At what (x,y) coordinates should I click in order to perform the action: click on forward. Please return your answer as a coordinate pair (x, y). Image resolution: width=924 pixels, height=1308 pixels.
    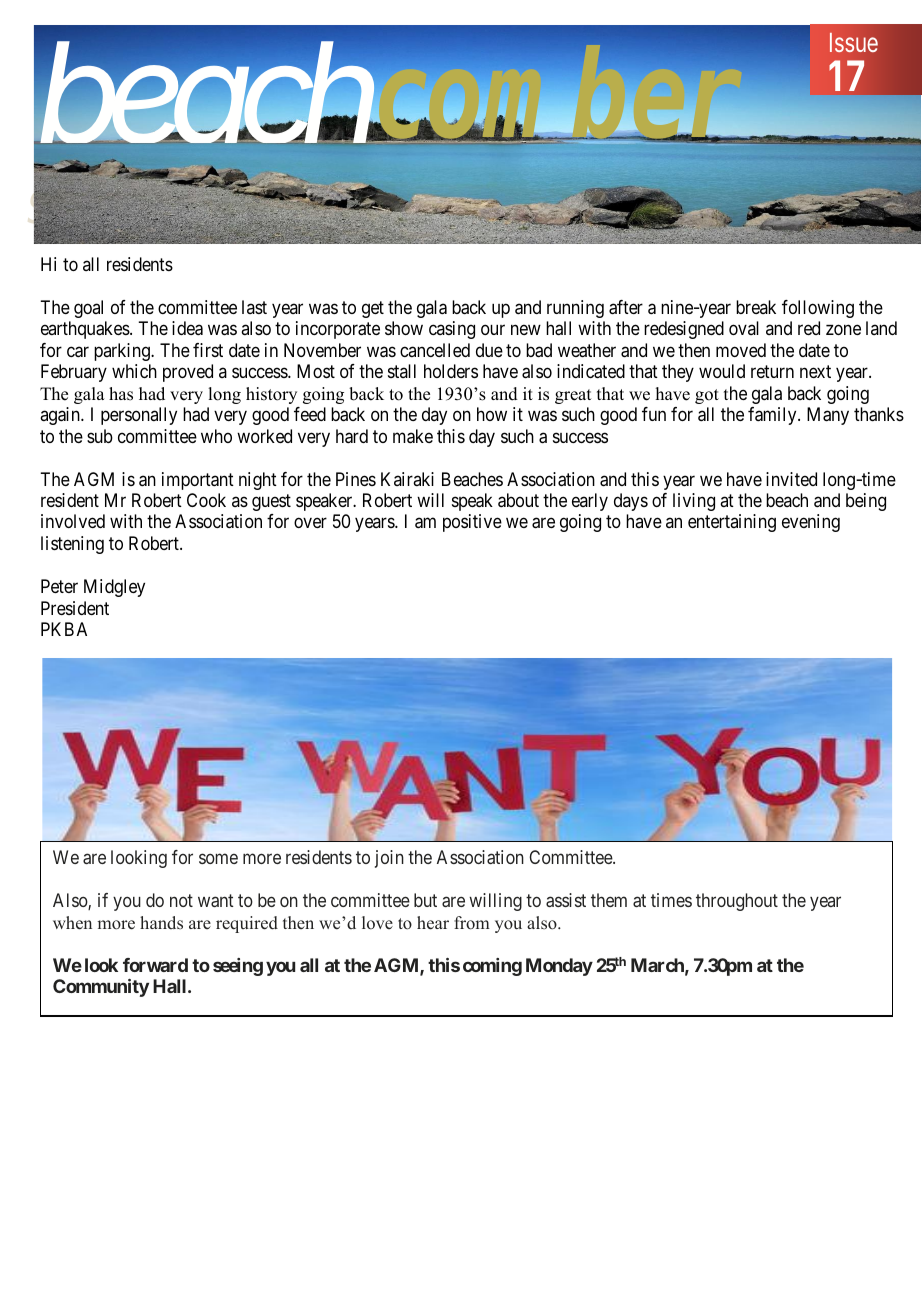
    Looking at the image, I should click on (155, 965).
